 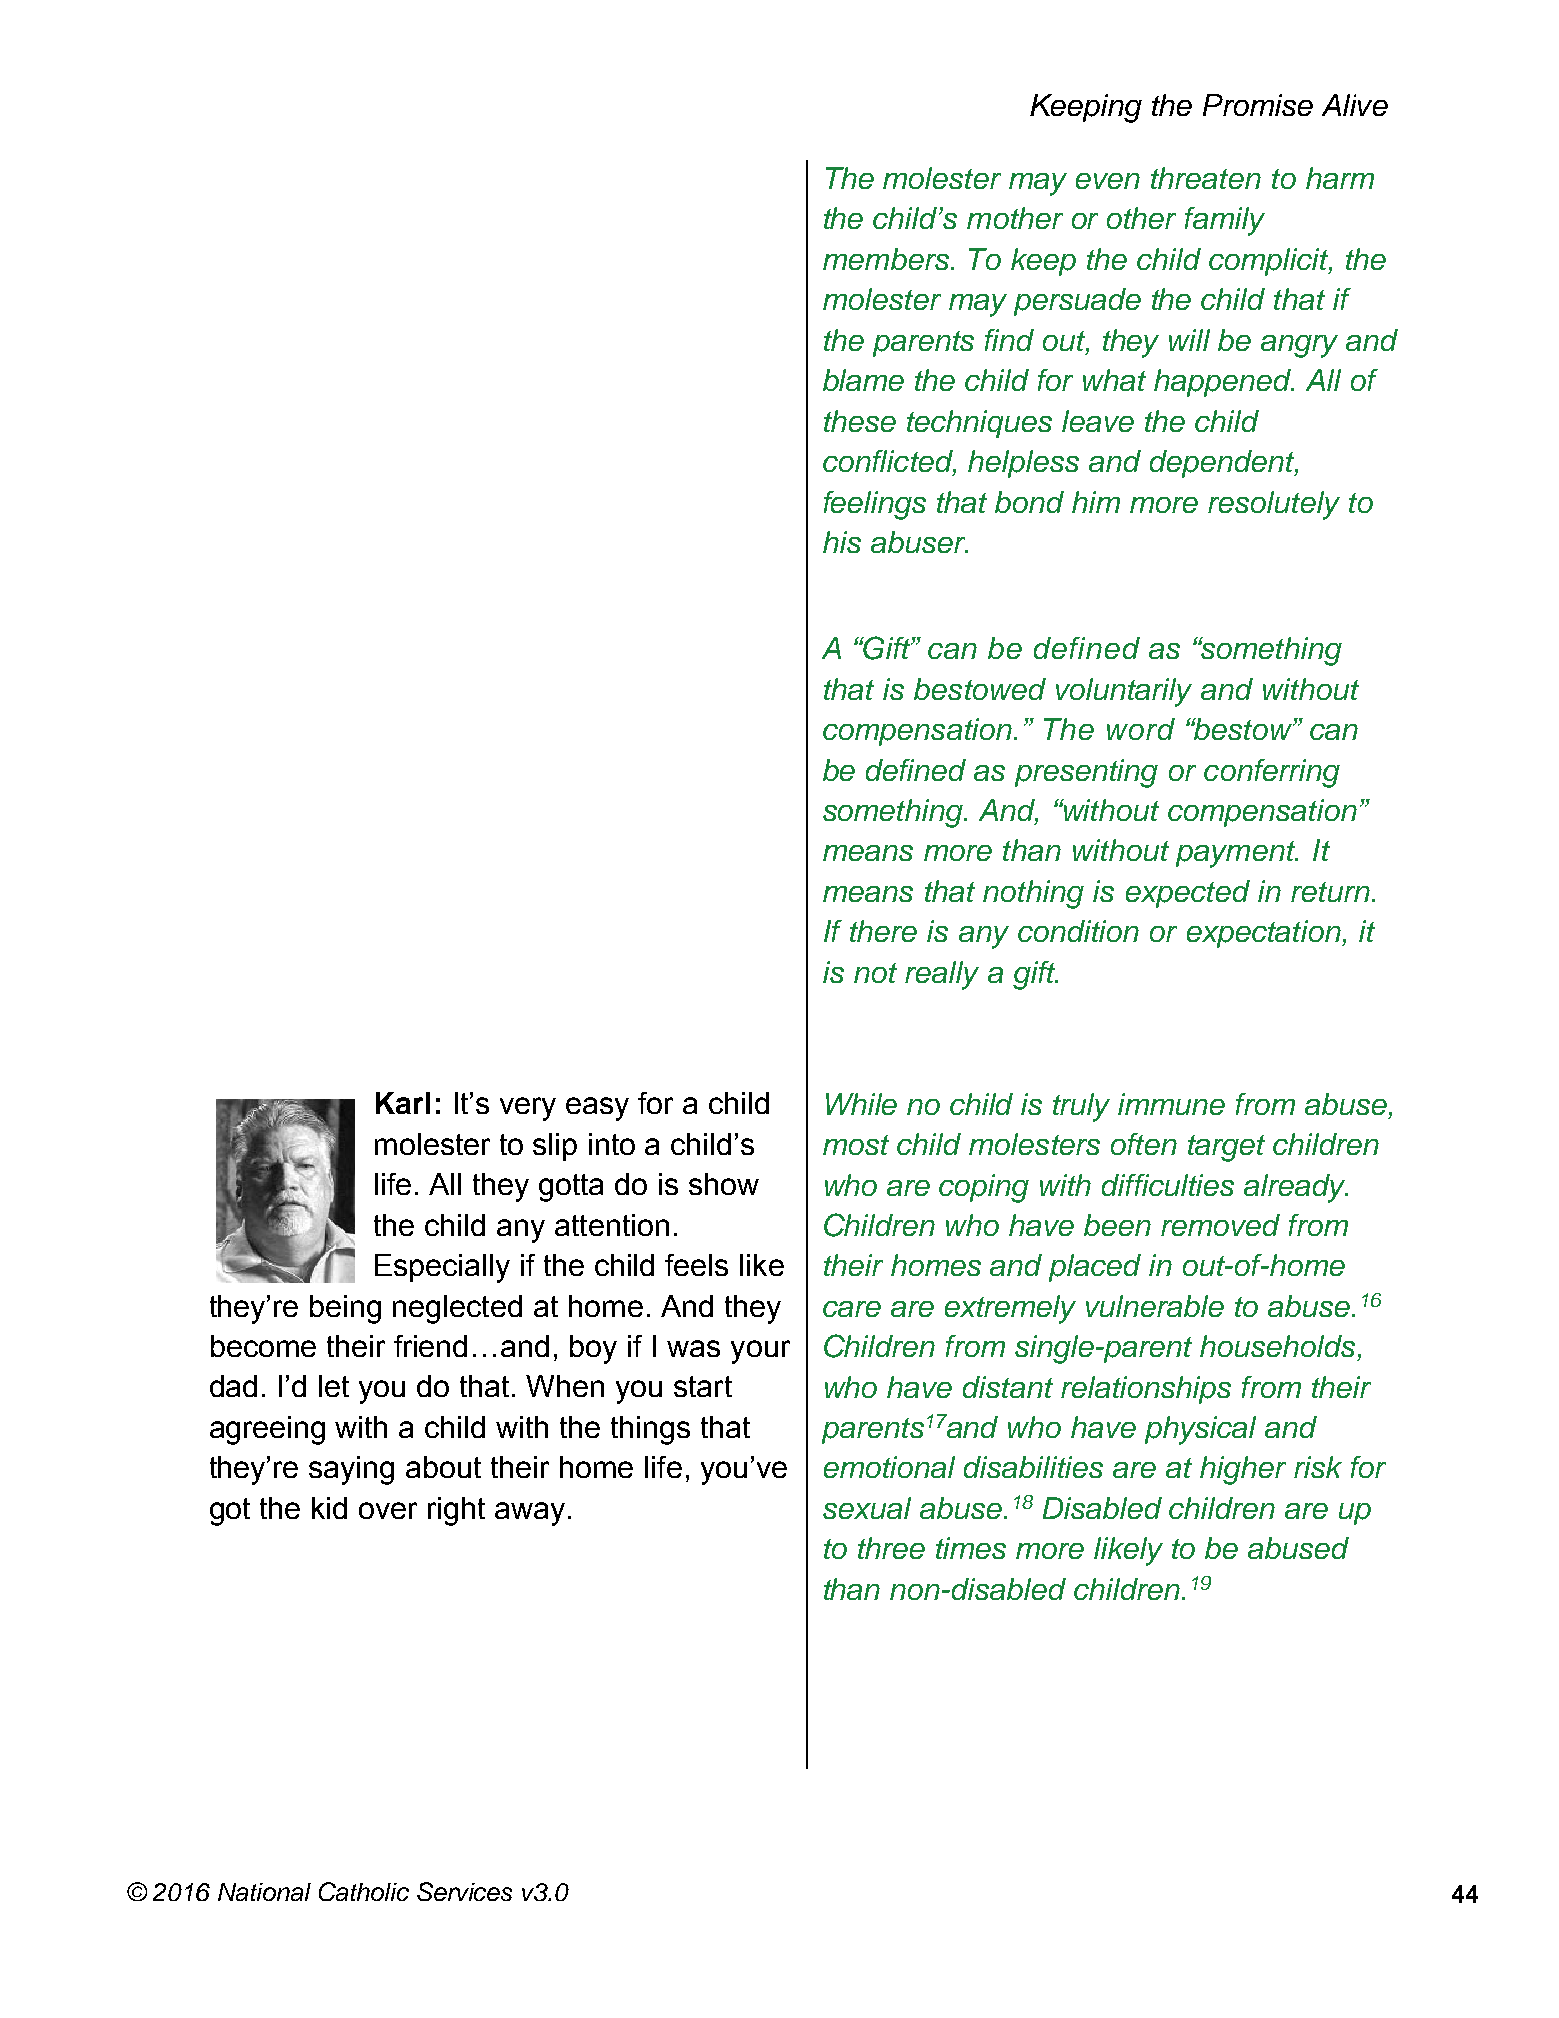 I want to click on let, so click(x=334, y=1386).
